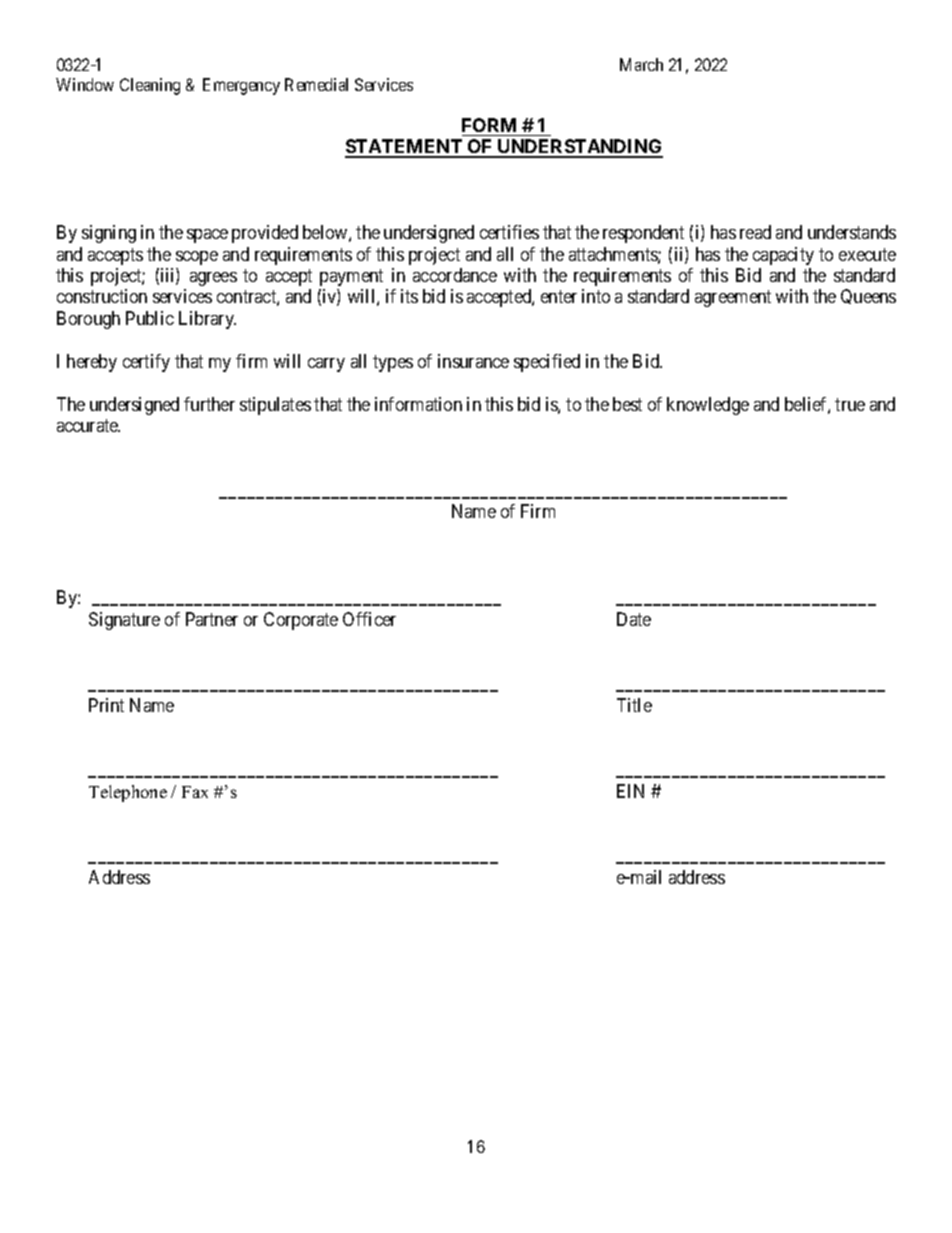 This document has height=1233, width=952. I want to click on Fax, so click(195, 792).
